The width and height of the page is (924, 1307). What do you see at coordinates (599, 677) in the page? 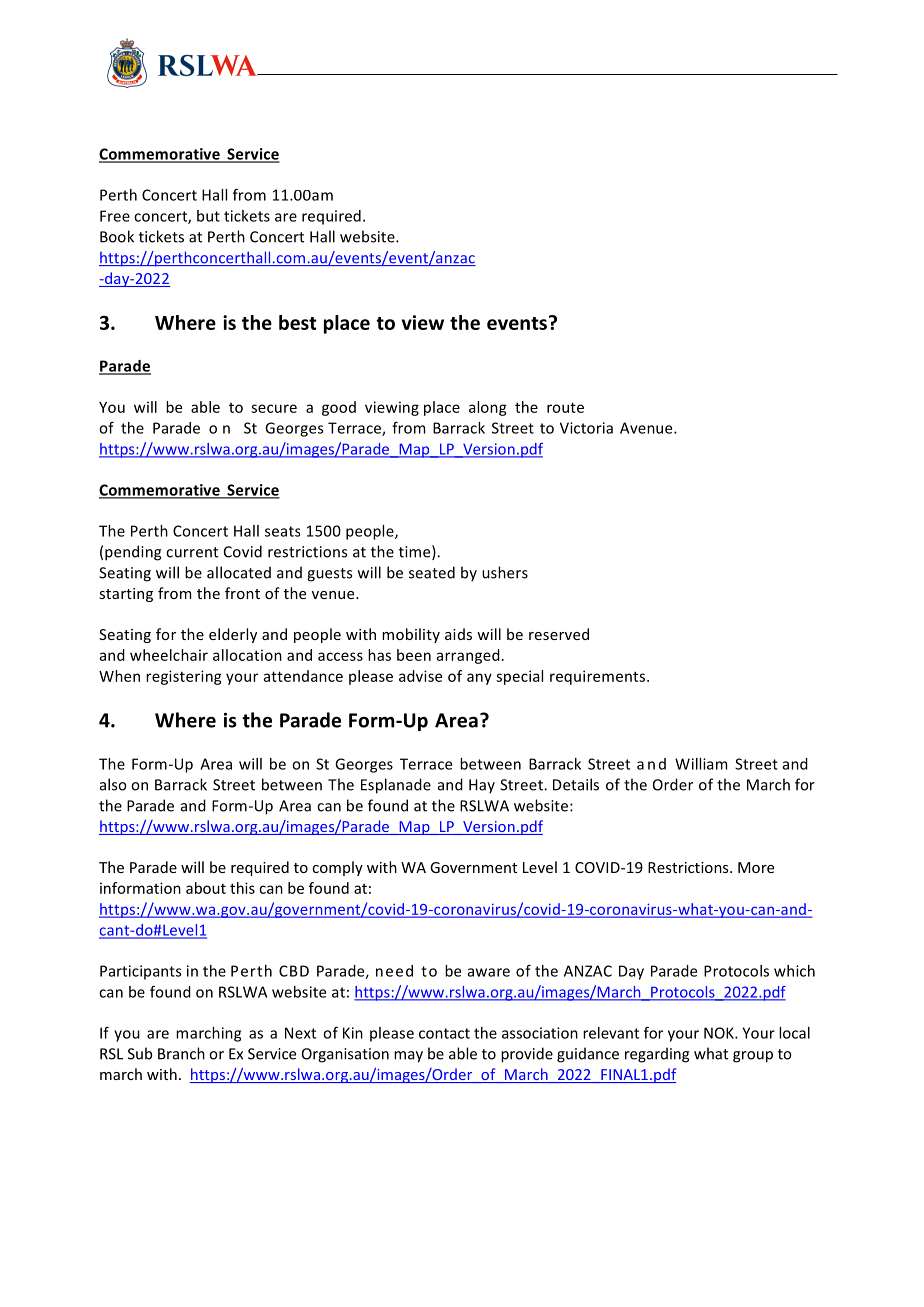
I see `requirements` at bounding box center [599, 677].
